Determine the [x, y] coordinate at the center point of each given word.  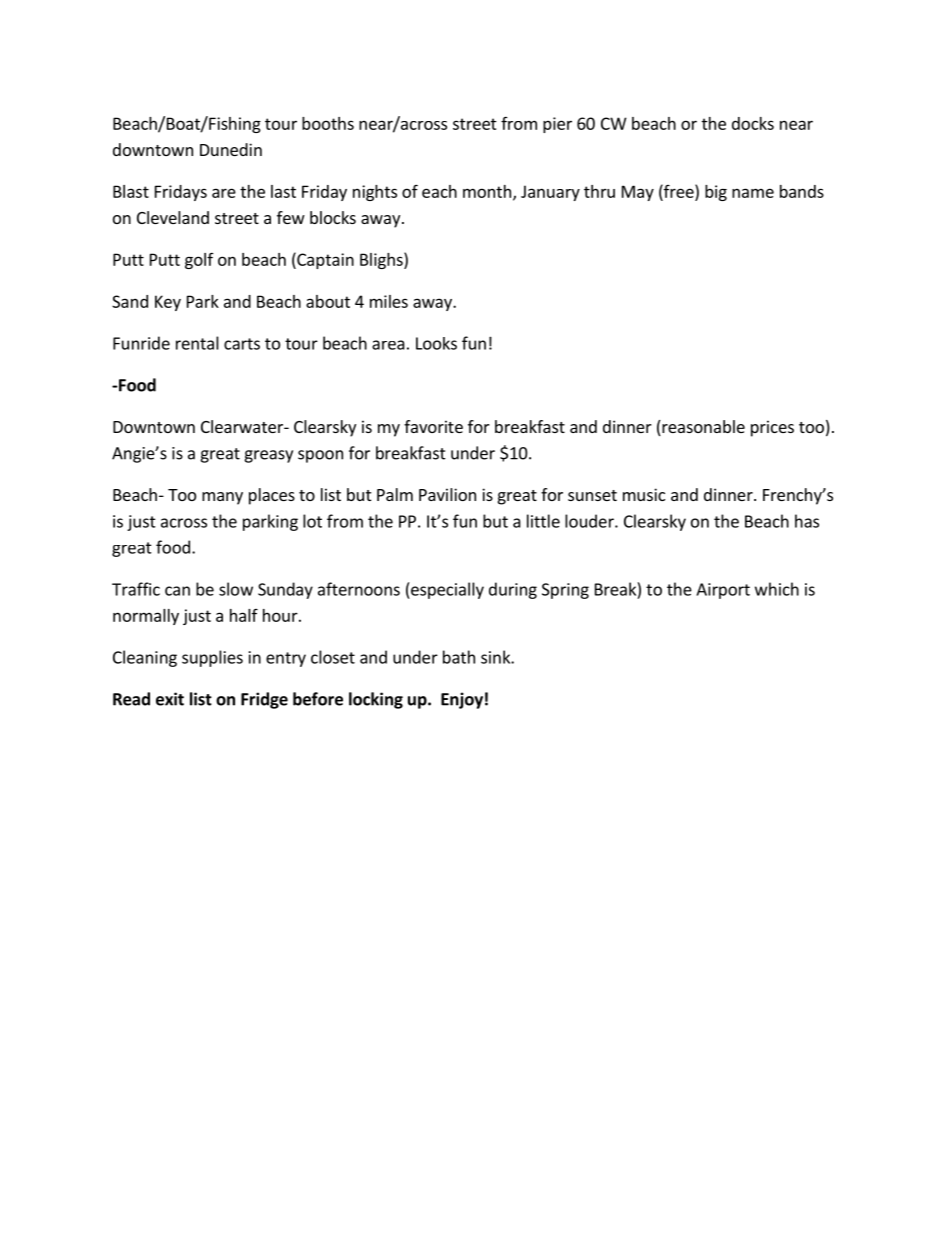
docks [753, 123]
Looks [436, 343]
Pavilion [447, 494]
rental [197, 343]
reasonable [702, 428]
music [644, 494]
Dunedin [231, 149]
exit [170, 699]
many [222, 498]
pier [557, 125]
